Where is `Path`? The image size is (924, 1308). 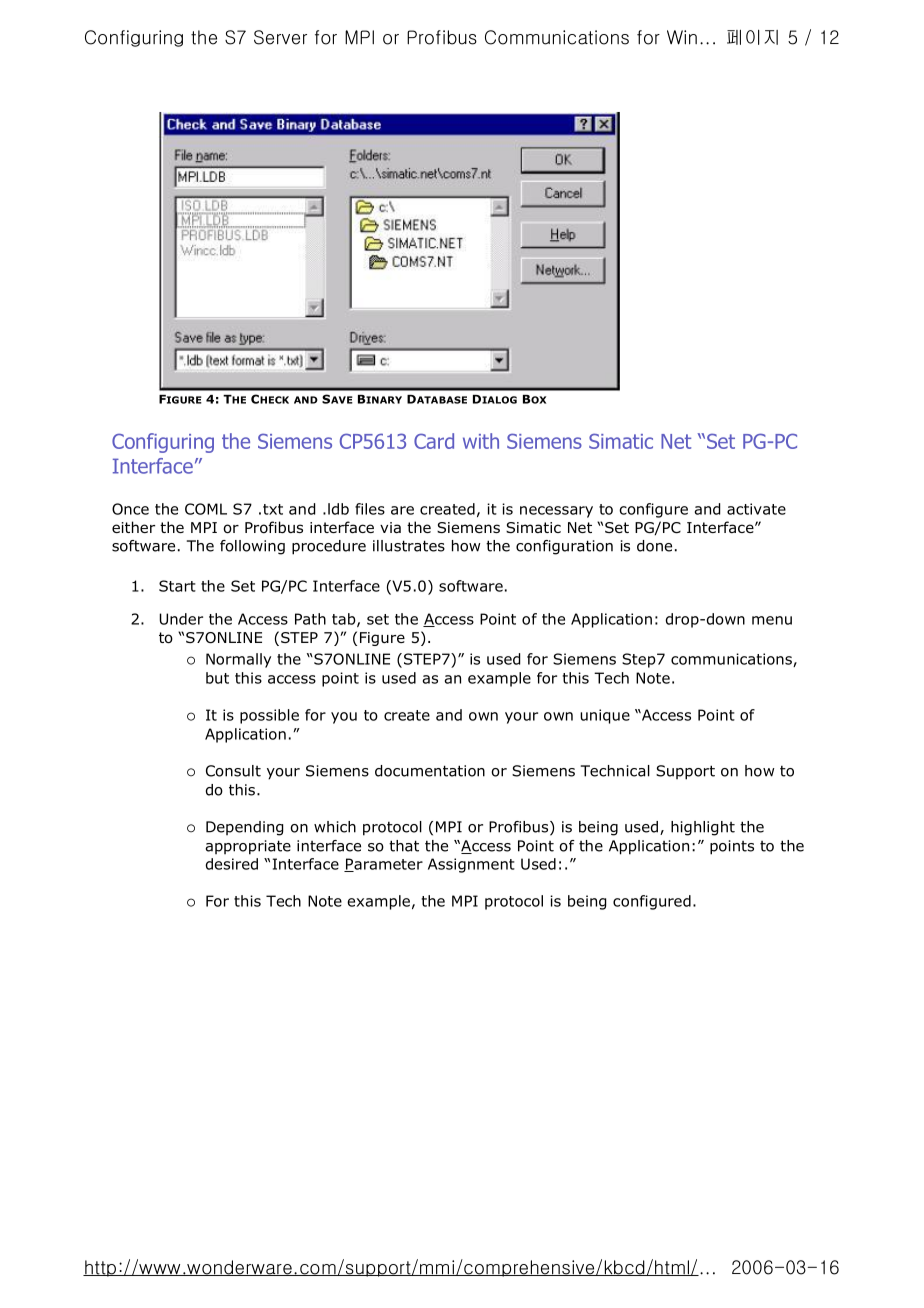 Path is located at coordinates (310, 619).
